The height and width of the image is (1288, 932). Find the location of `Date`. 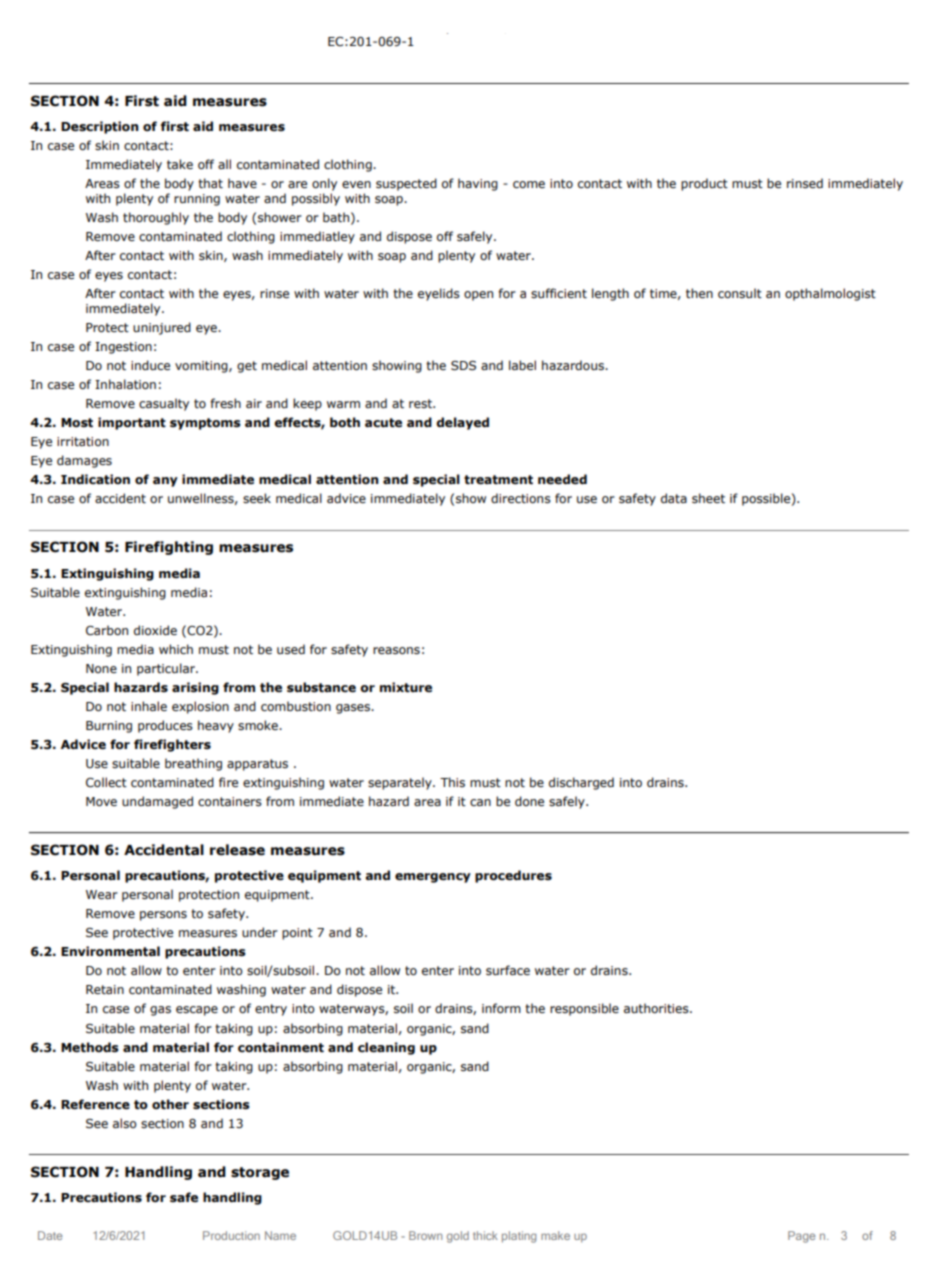

Date is located at coordinates (50, 1235).
